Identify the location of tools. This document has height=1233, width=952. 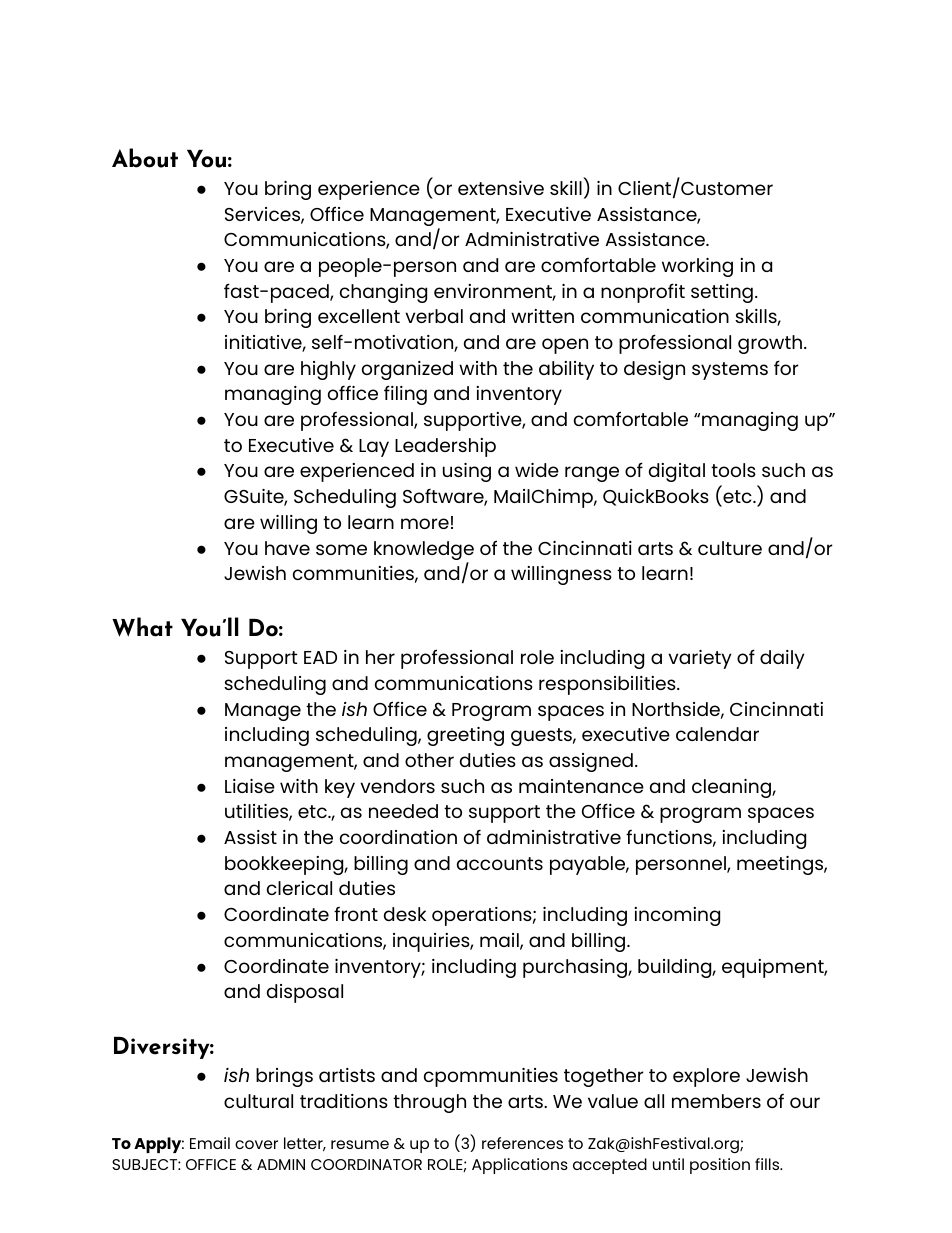
(733, 470).
